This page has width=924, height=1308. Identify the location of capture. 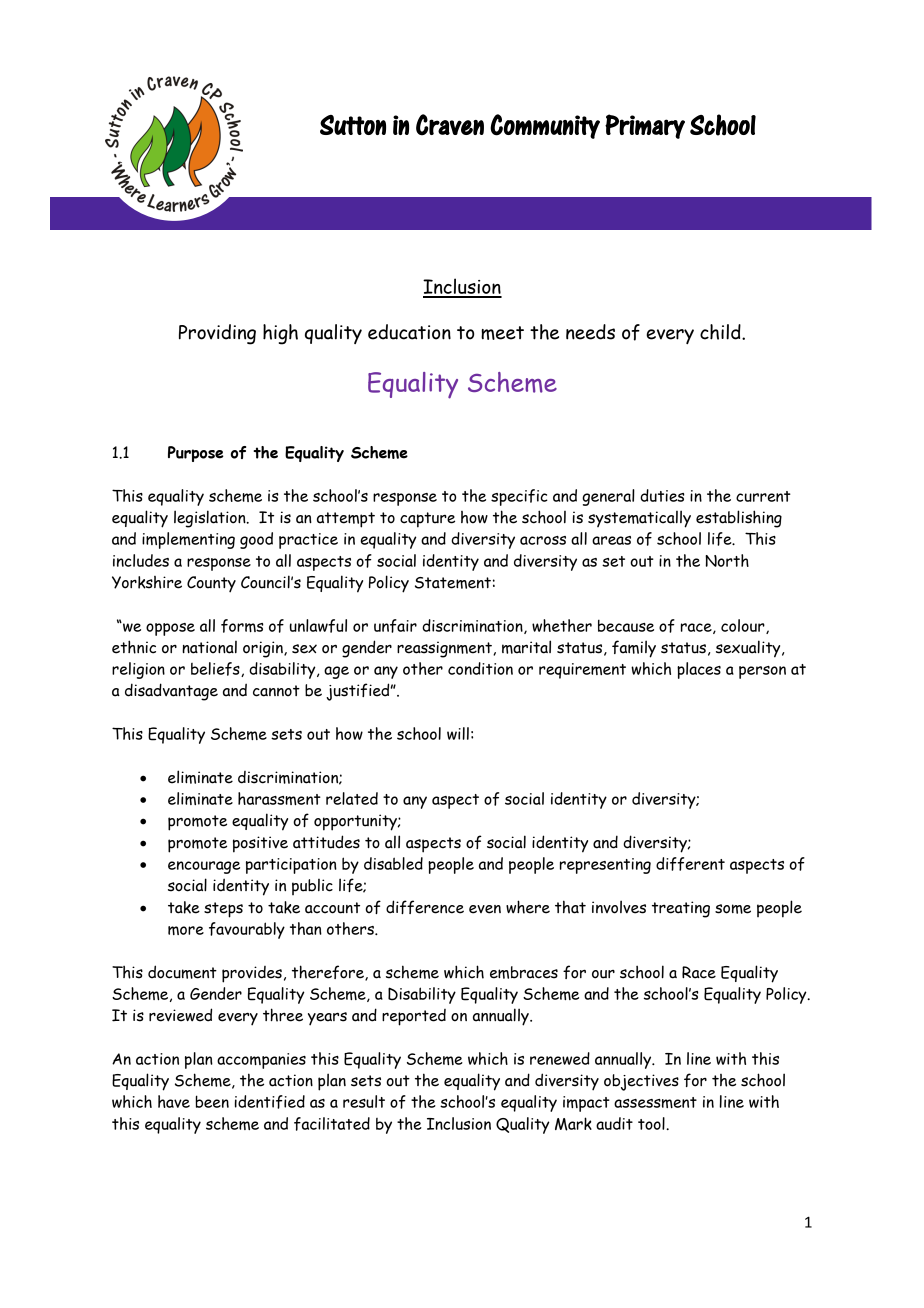
(427, 520).
